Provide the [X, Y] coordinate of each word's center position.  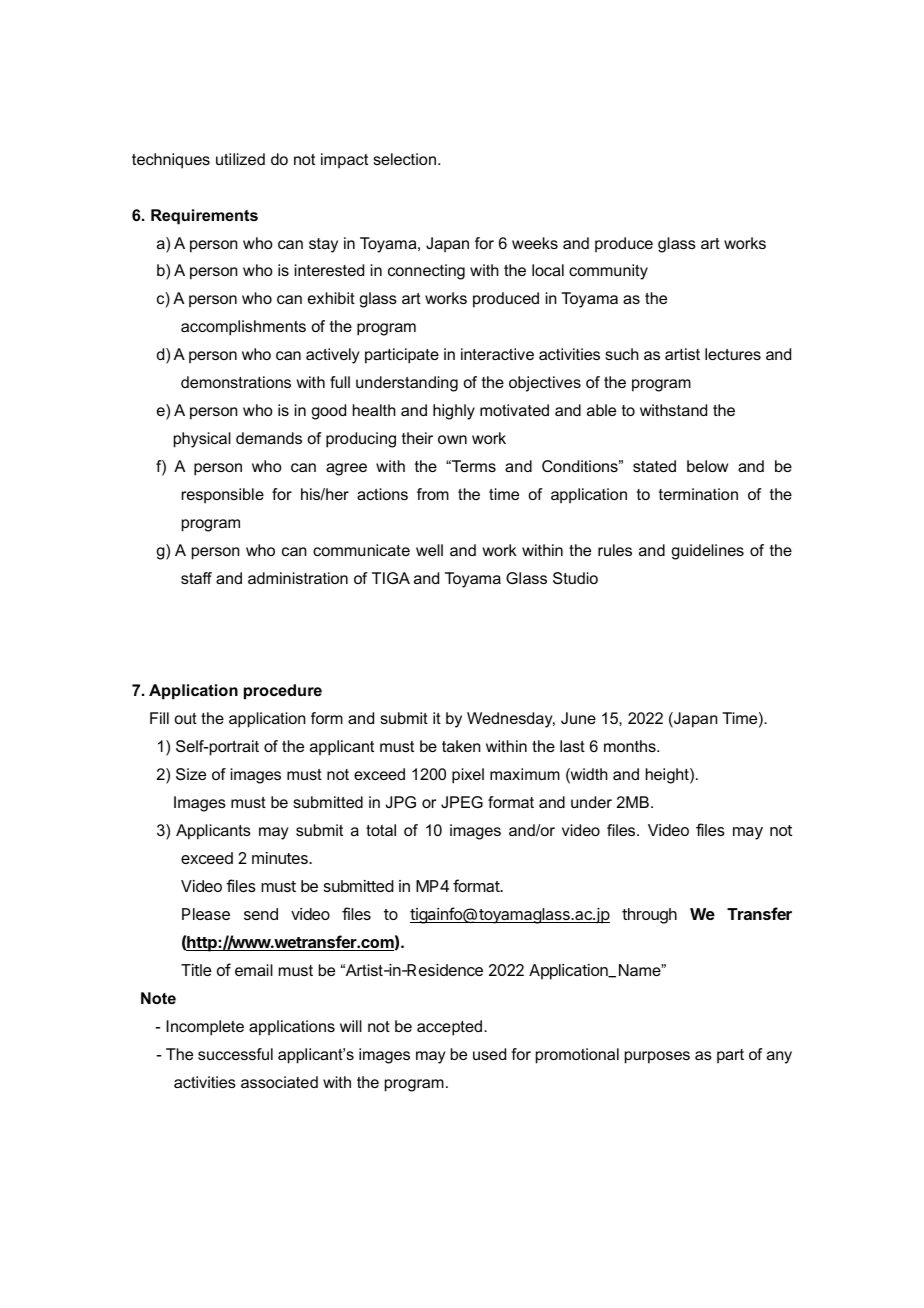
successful [235, 1054]
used [489, 1054]
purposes [657, 1057]
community [608, 272]
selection [406, 159]
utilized [240, 159]
